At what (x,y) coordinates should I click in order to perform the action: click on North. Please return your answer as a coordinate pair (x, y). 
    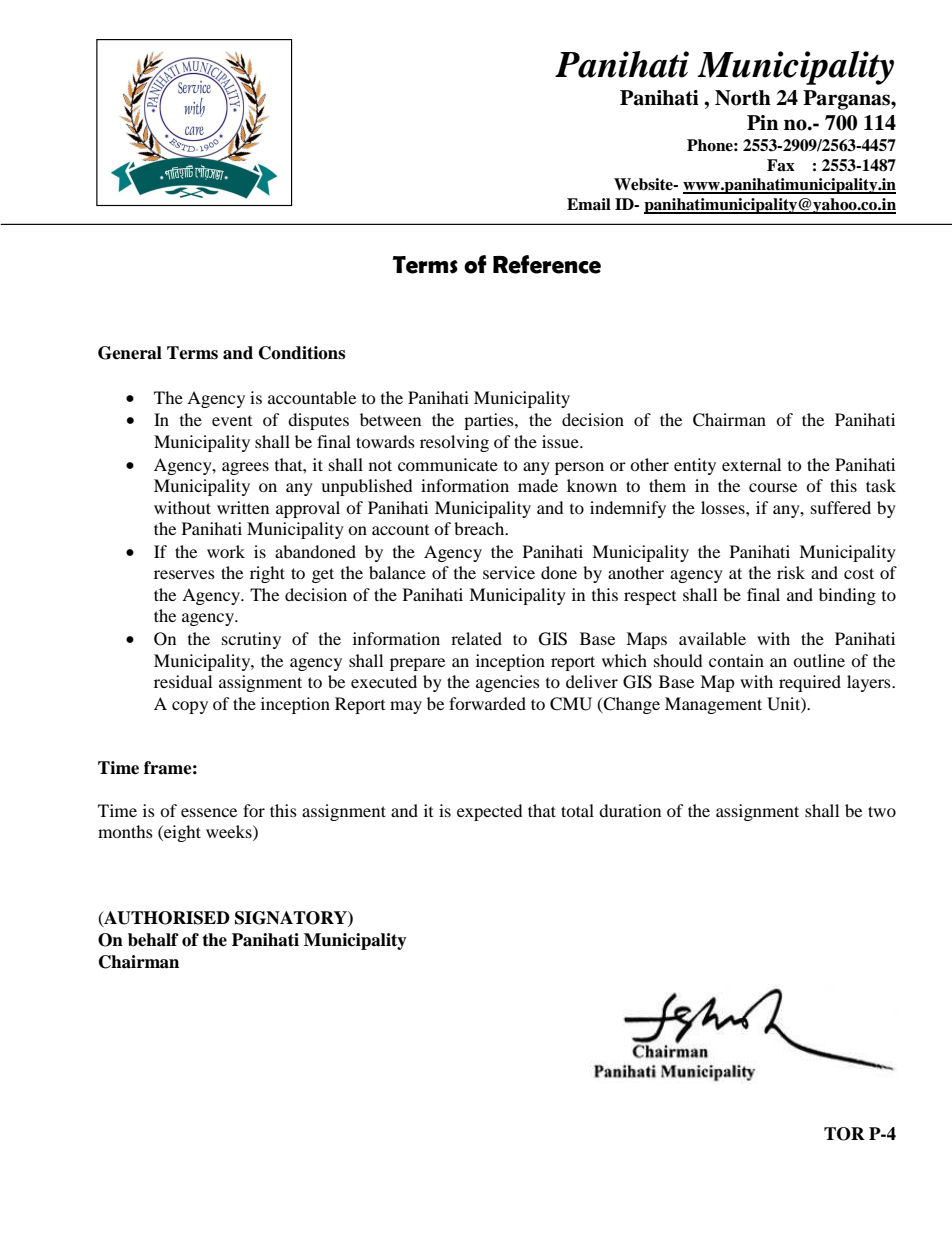
    Looking at the image, I should click on (743, 98).
